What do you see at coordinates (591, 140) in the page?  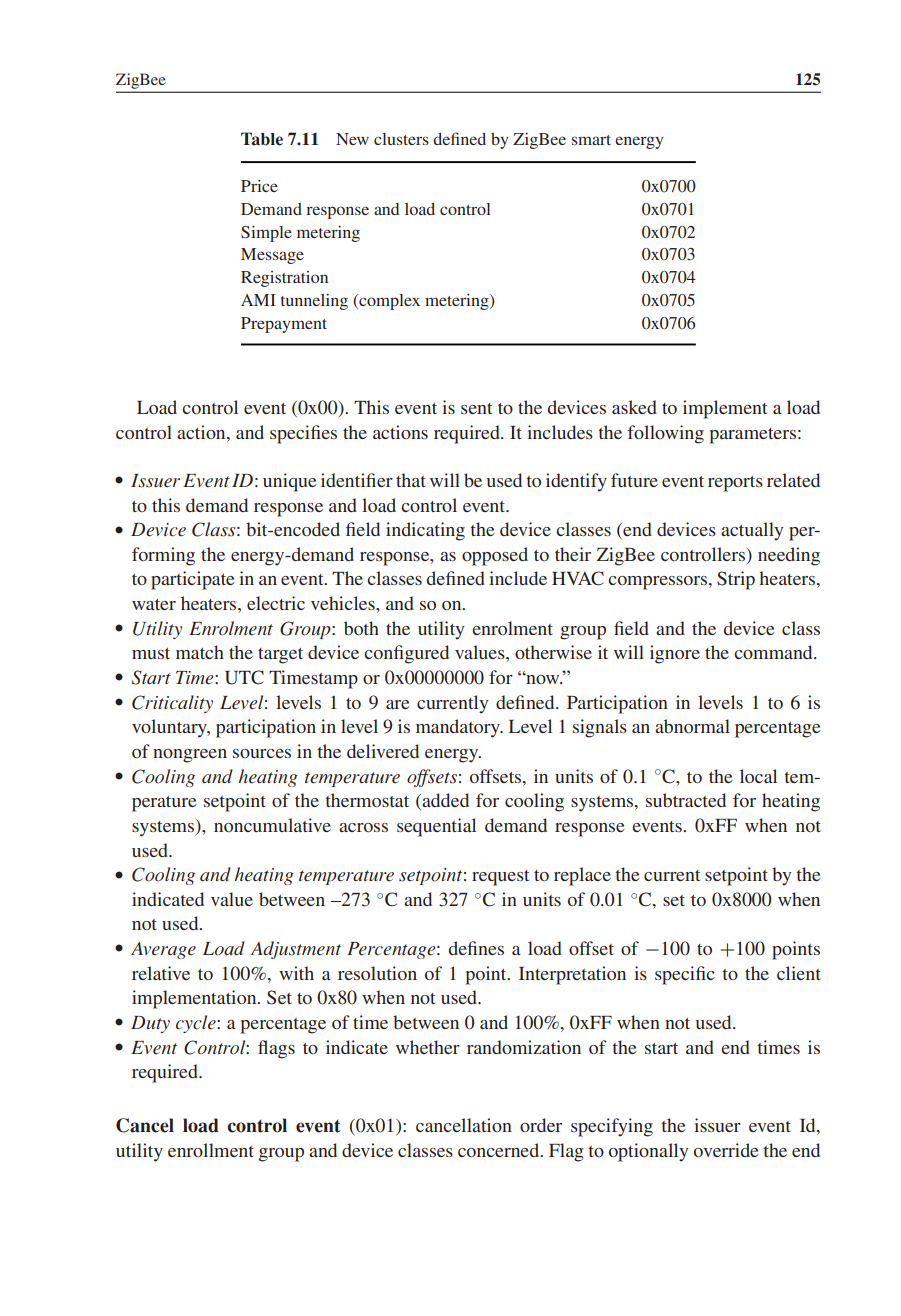 I see `smart` at bounding box center [591, 140].
